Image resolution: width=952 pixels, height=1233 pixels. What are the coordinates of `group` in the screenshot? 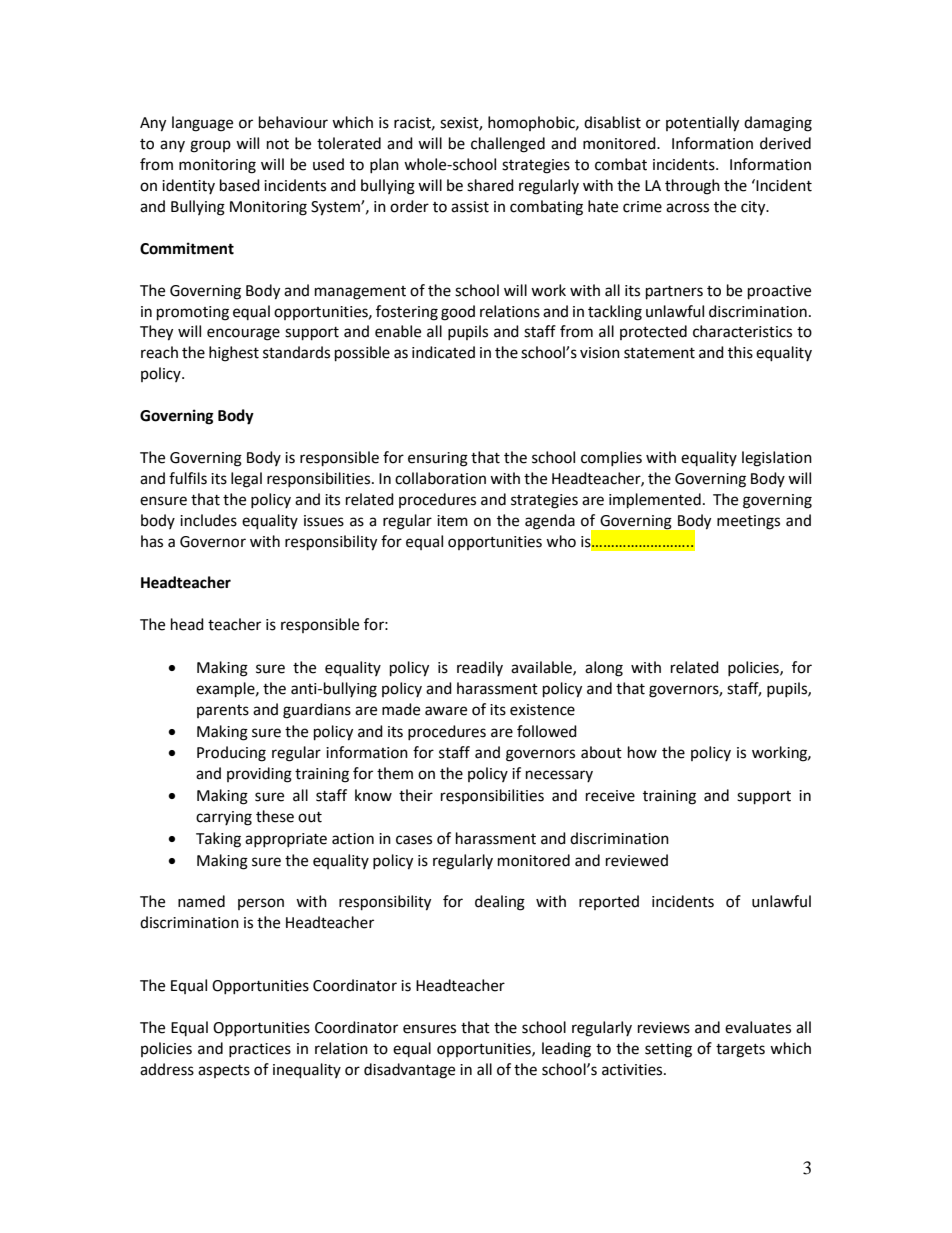 It's located at (210, 146).
